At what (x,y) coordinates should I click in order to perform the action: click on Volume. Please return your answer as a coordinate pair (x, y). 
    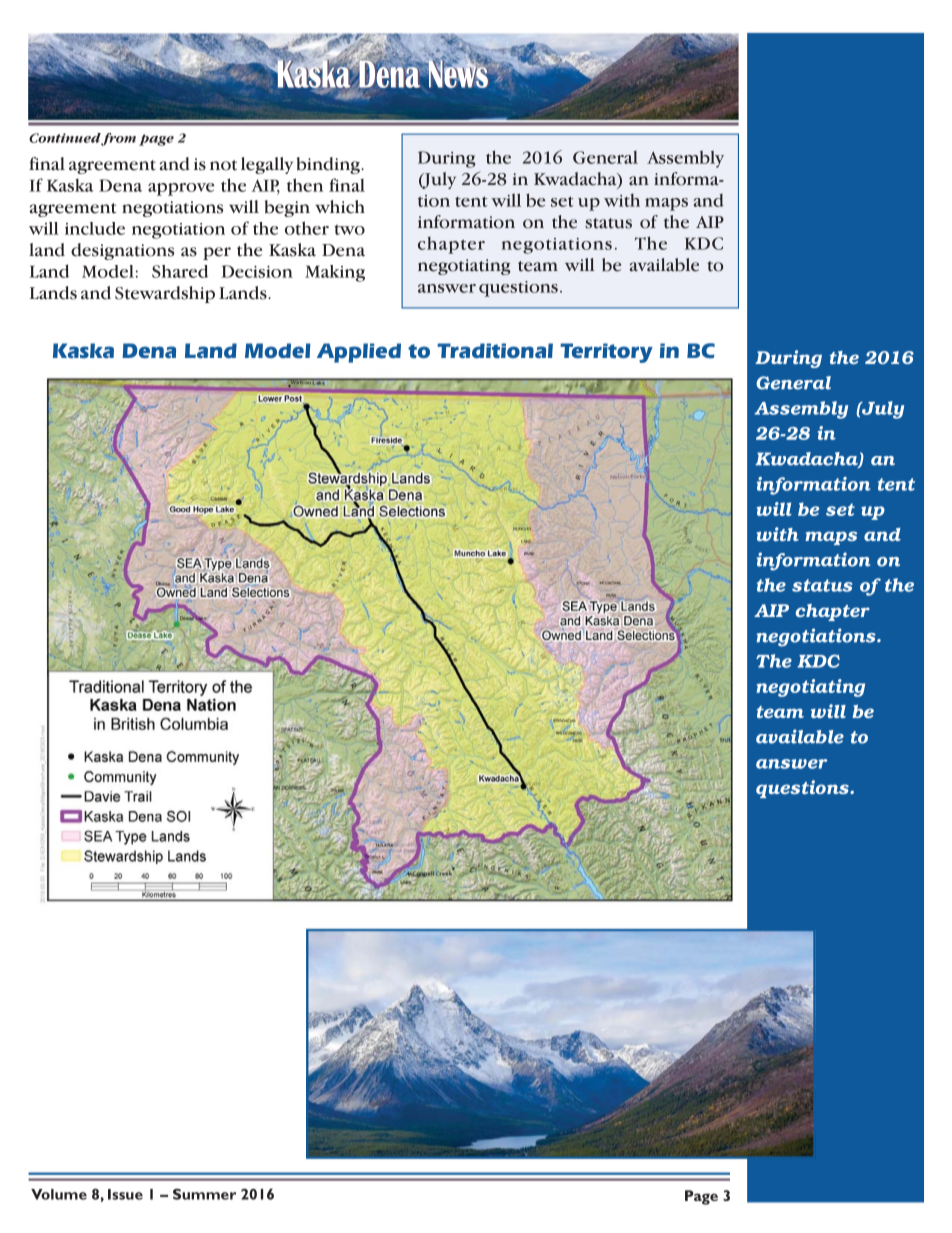
    Looking at the image, I should click on (59, 1194).
